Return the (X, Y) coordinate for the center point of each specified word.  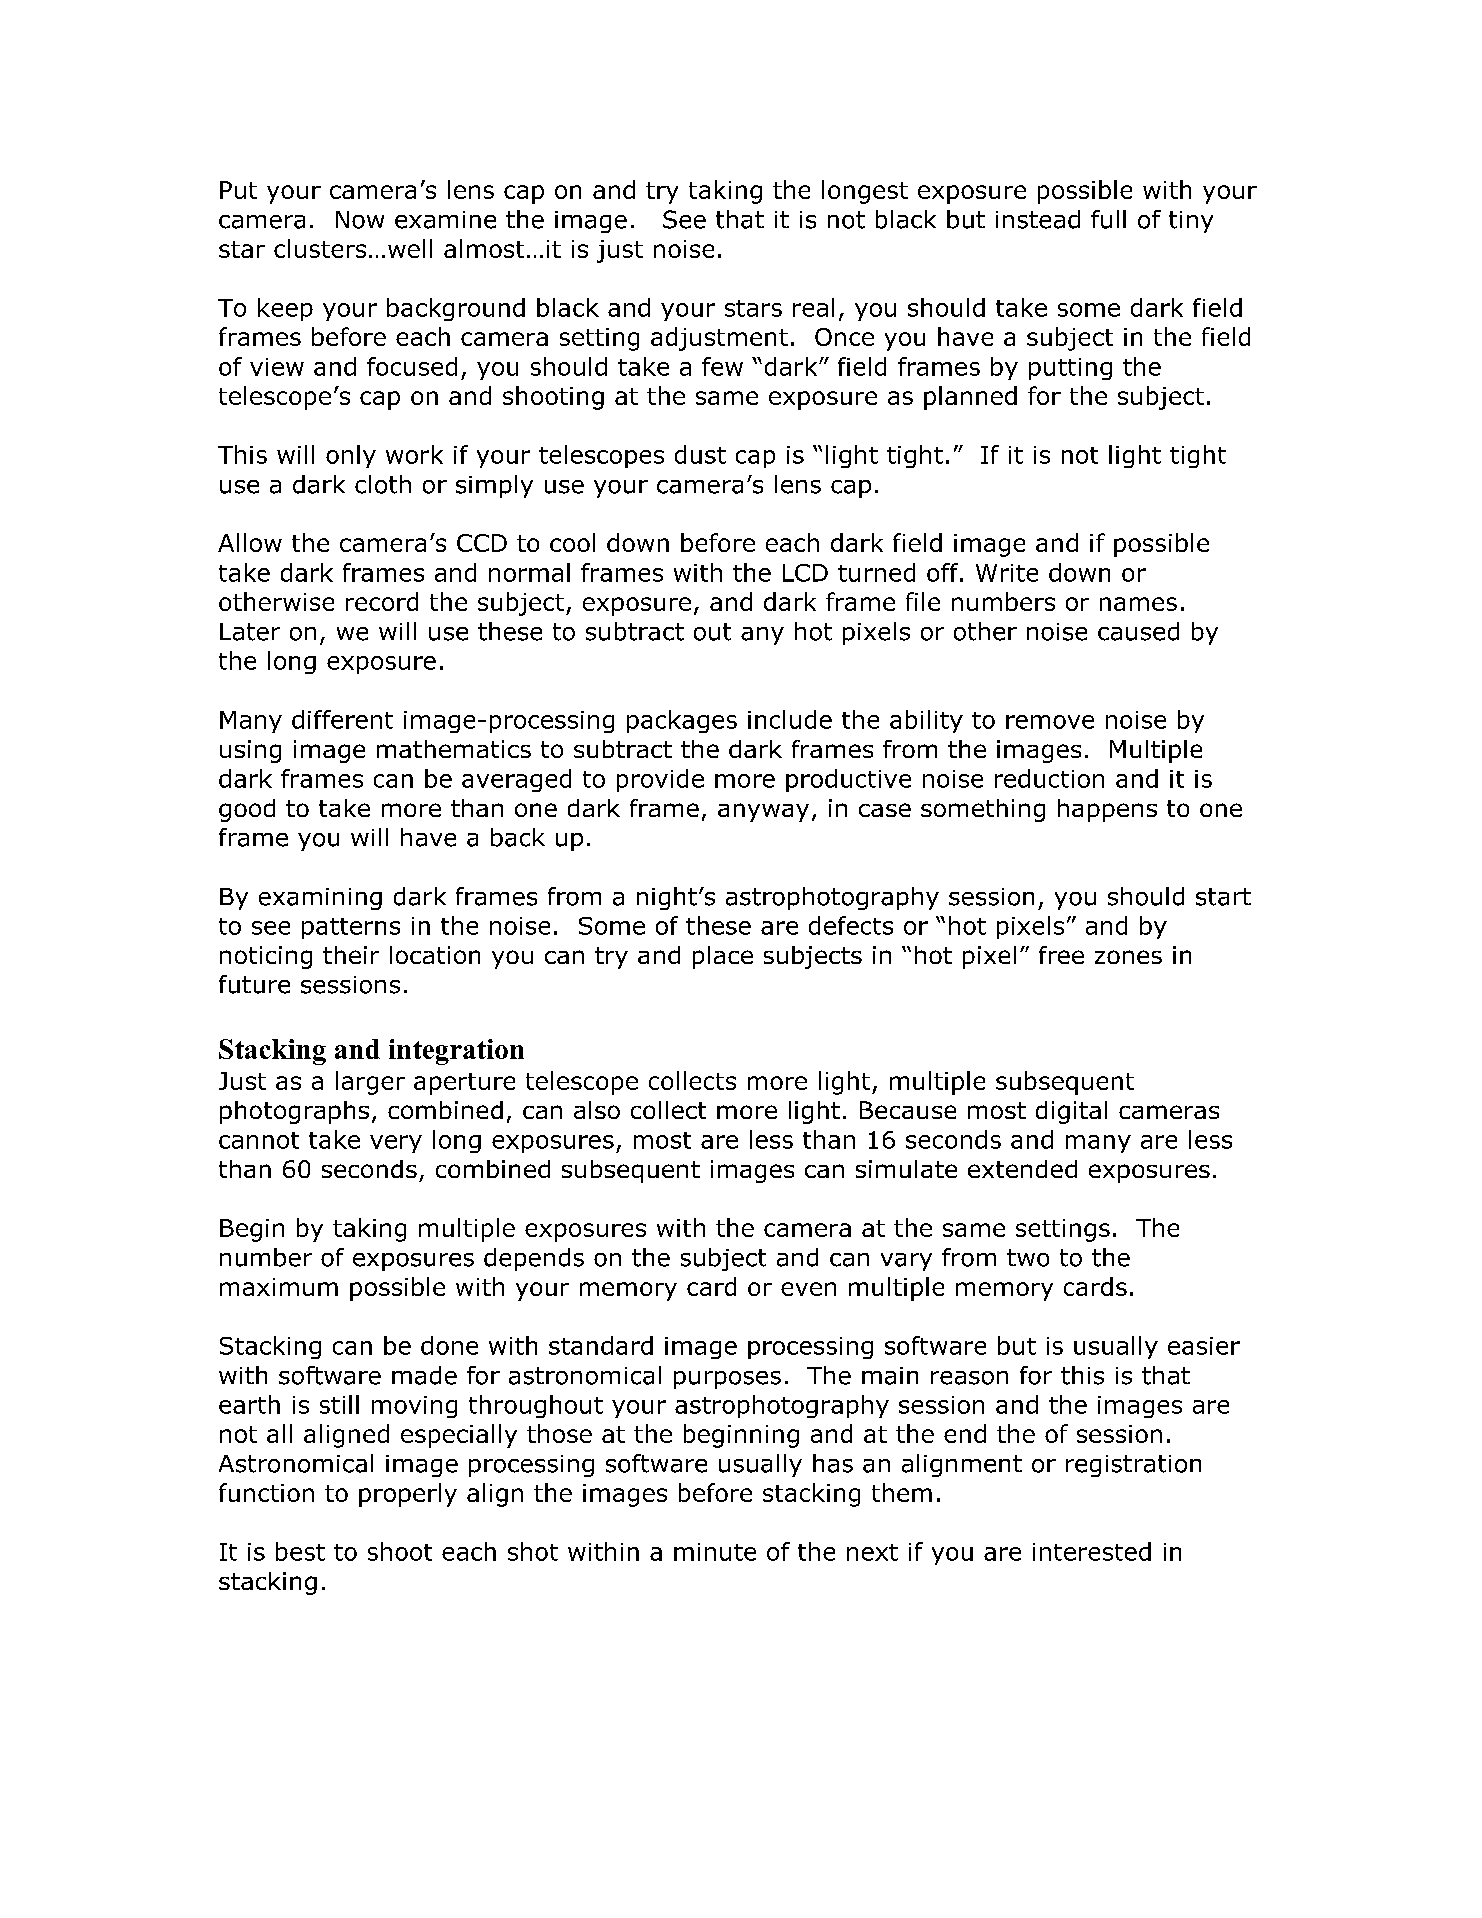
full (1108, 219)
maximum (279, 1287)
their (351, 955)
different (342, 719)
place (723, 957)
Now (360, 220)
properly (408, 1495)
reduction (1049, 778)
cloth (383, 484)
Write (1007, 573)
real (813, 307)
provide (660, 780)
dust (700, 454)
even (808, 1289)
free (1061, 955)
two (1028, 1258)
